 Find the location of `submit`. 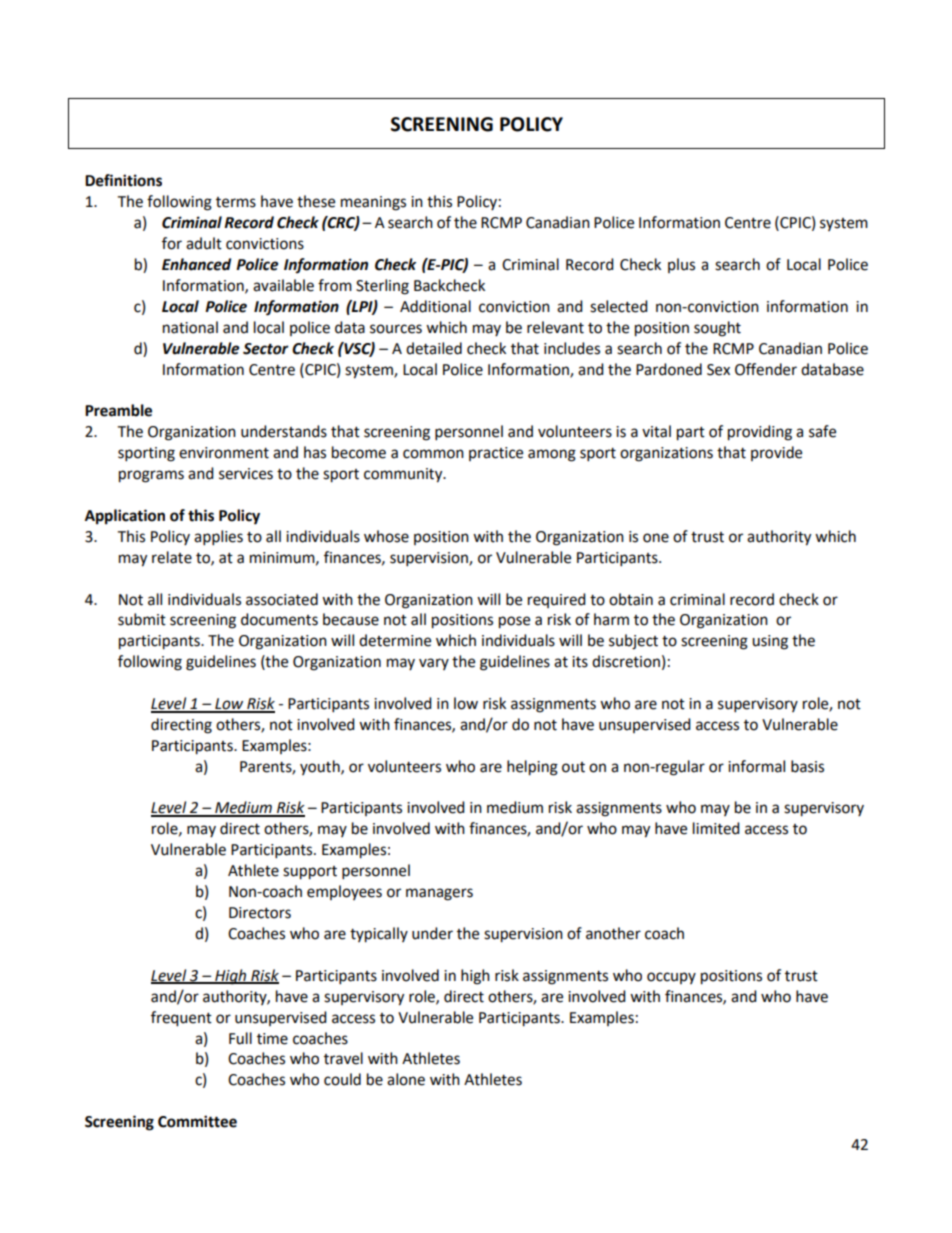

submit is located at coordinates (142, 619).
